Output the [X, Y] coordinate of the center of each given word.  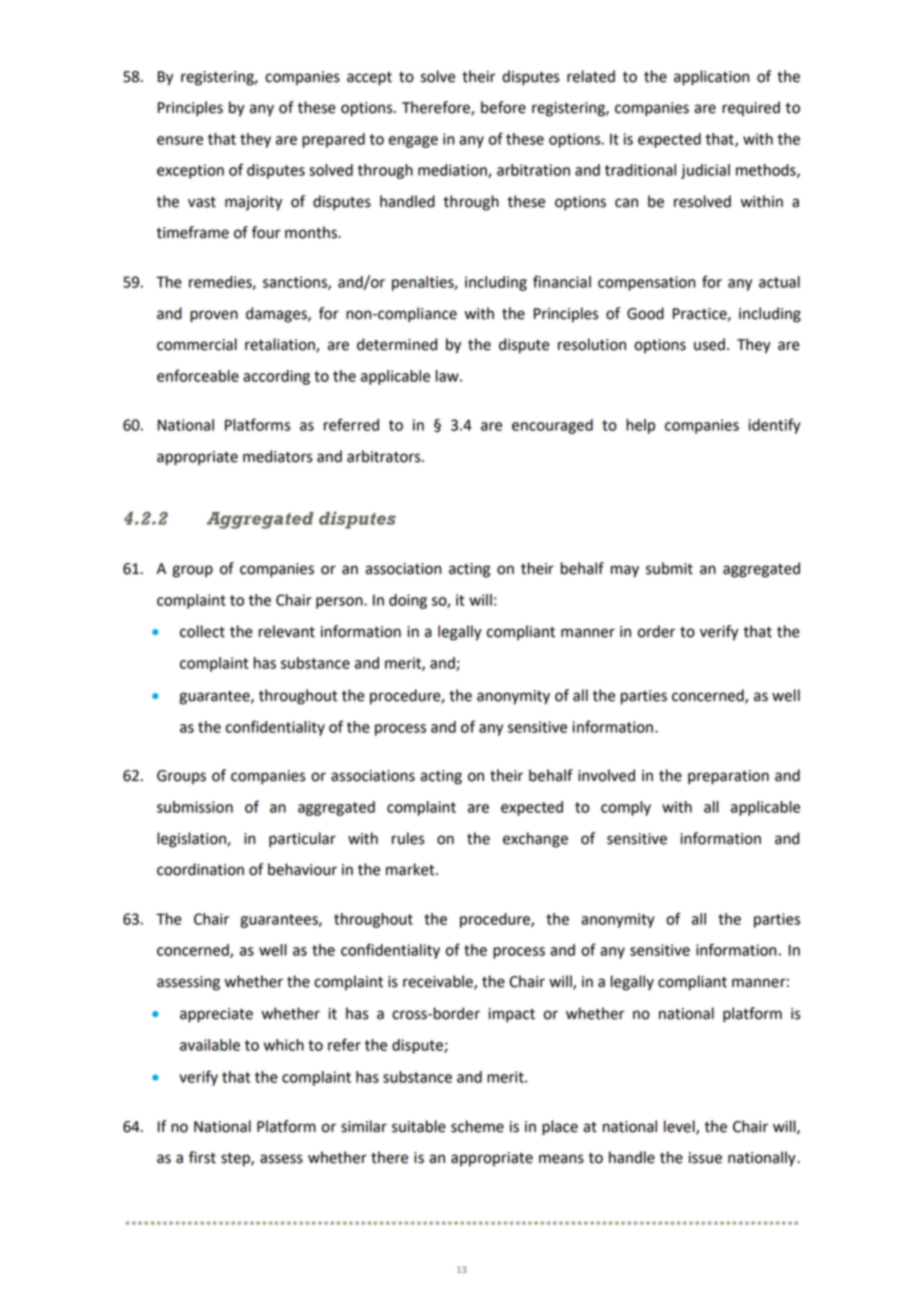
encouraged [552, 426]
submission [195, 807]
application [711, 78]
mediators [277, 456]
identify [774, 426]
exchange [535, 840]
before [503, 107]
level [680, 1127]
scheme [477, 1126]
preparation [728, 777]
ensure [180, 140]
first [202, 1157]
